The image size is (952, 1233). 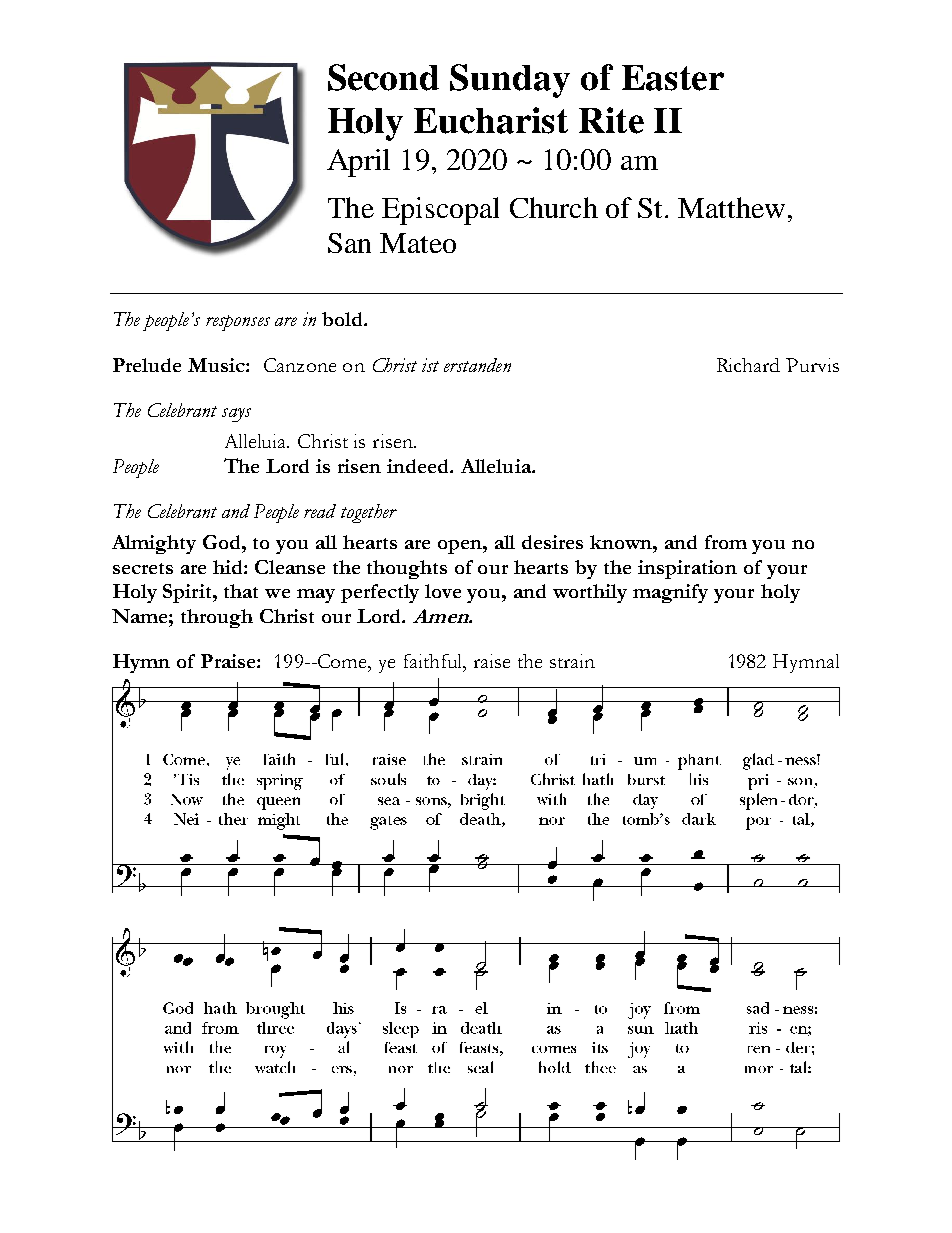 I want to click on Sunday, so click(x=510, y=81).
